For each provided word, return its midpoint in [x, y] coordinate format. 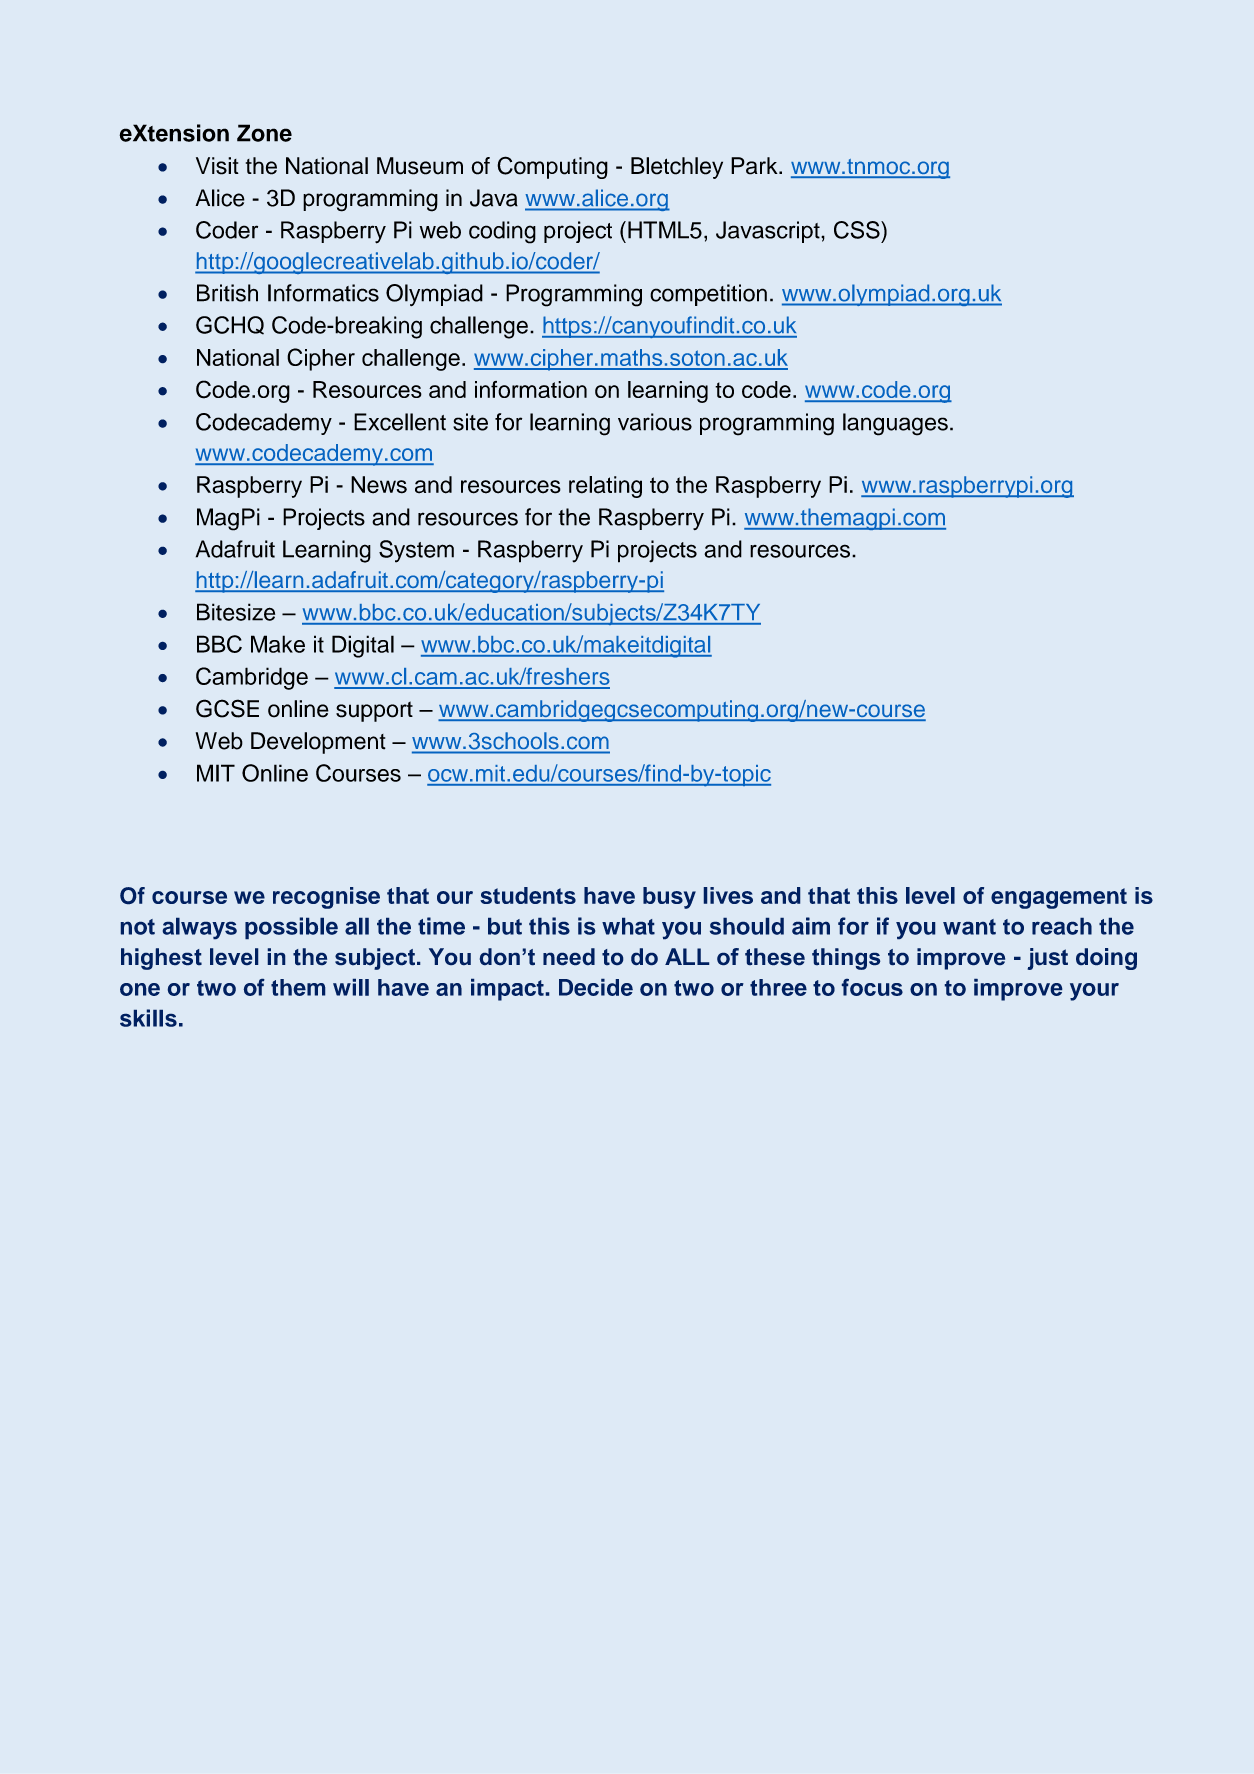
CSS [858, 230]
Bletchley [677, 168]
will [351, 987]
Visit [217, 166]
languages [895, 424]
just [1048, 959]
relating [605, 487]
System [416, 551]
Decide [596, 987]
